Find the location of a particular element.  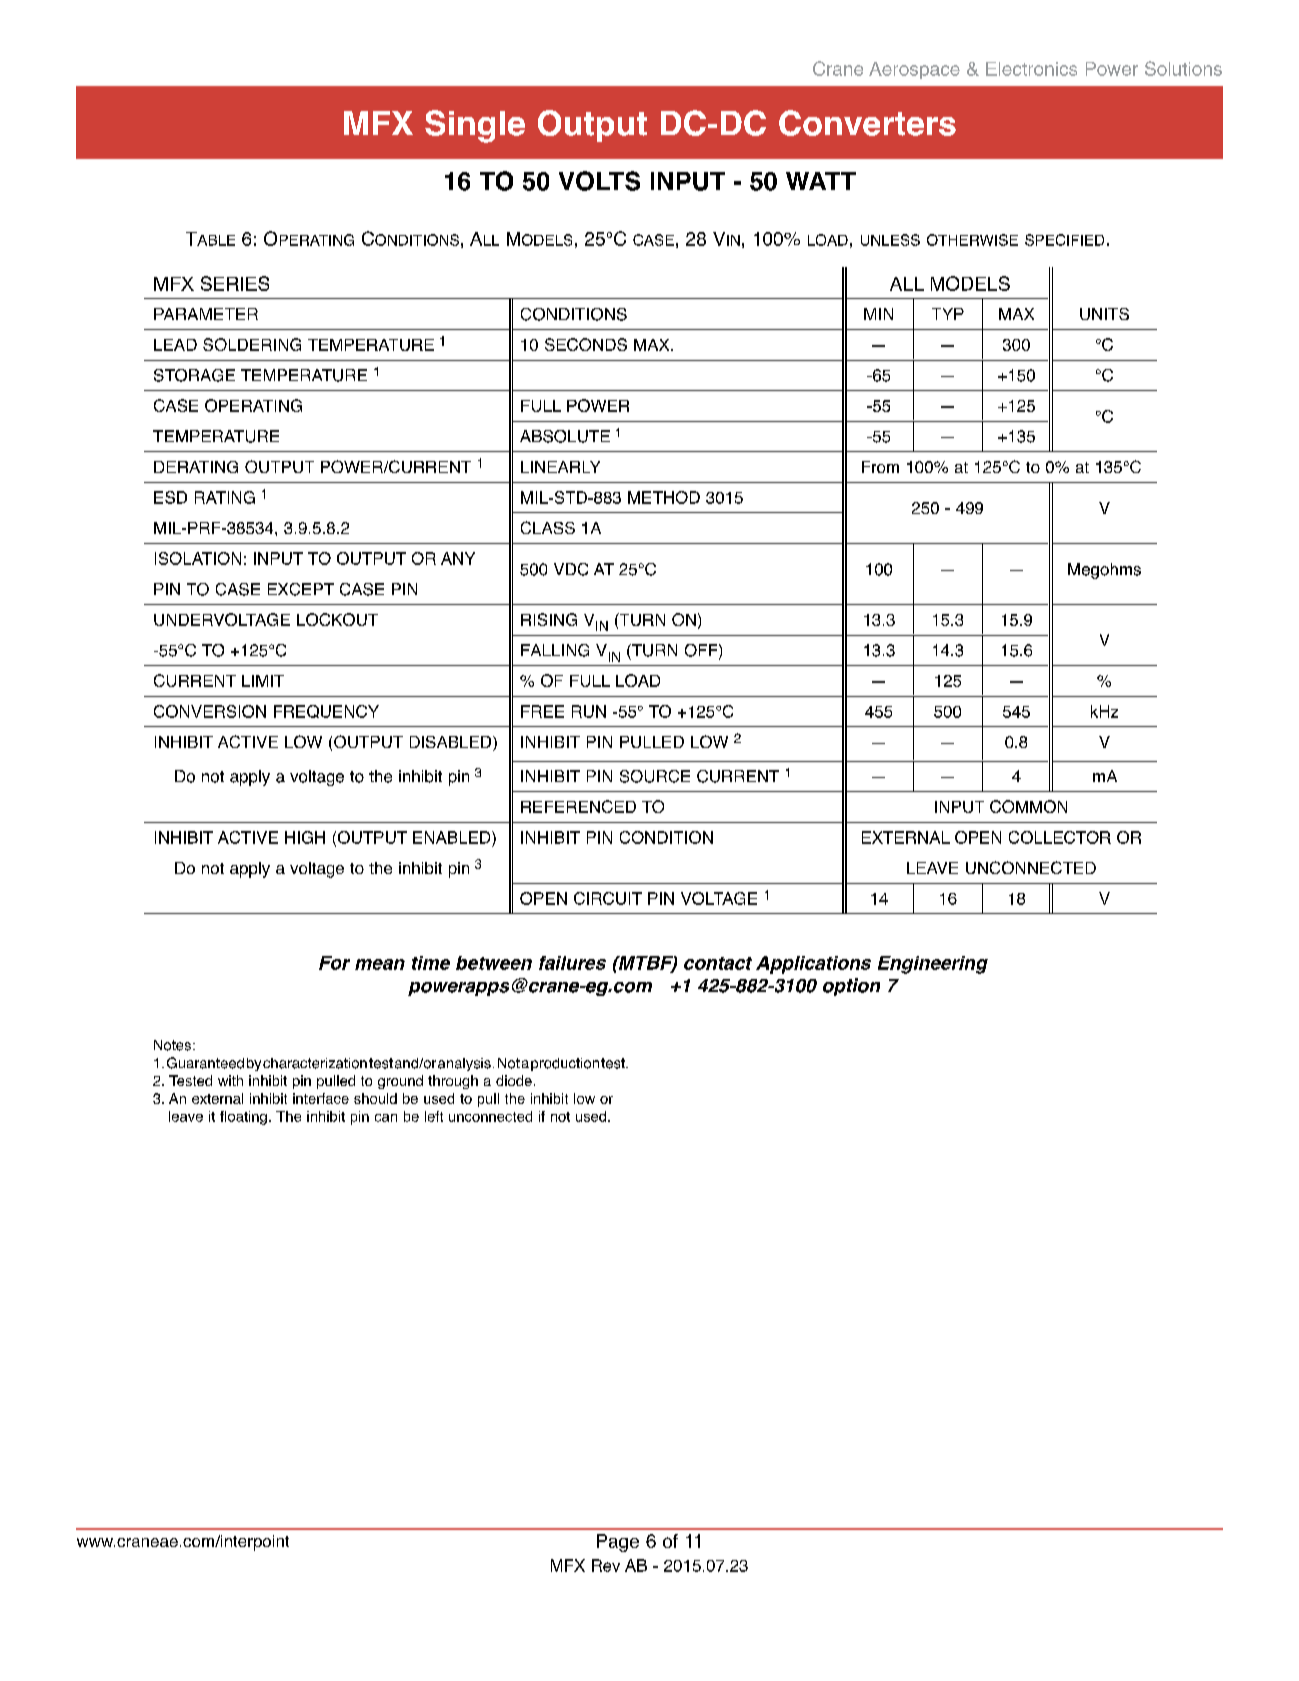

Series is located at coordinates (235, 283).
